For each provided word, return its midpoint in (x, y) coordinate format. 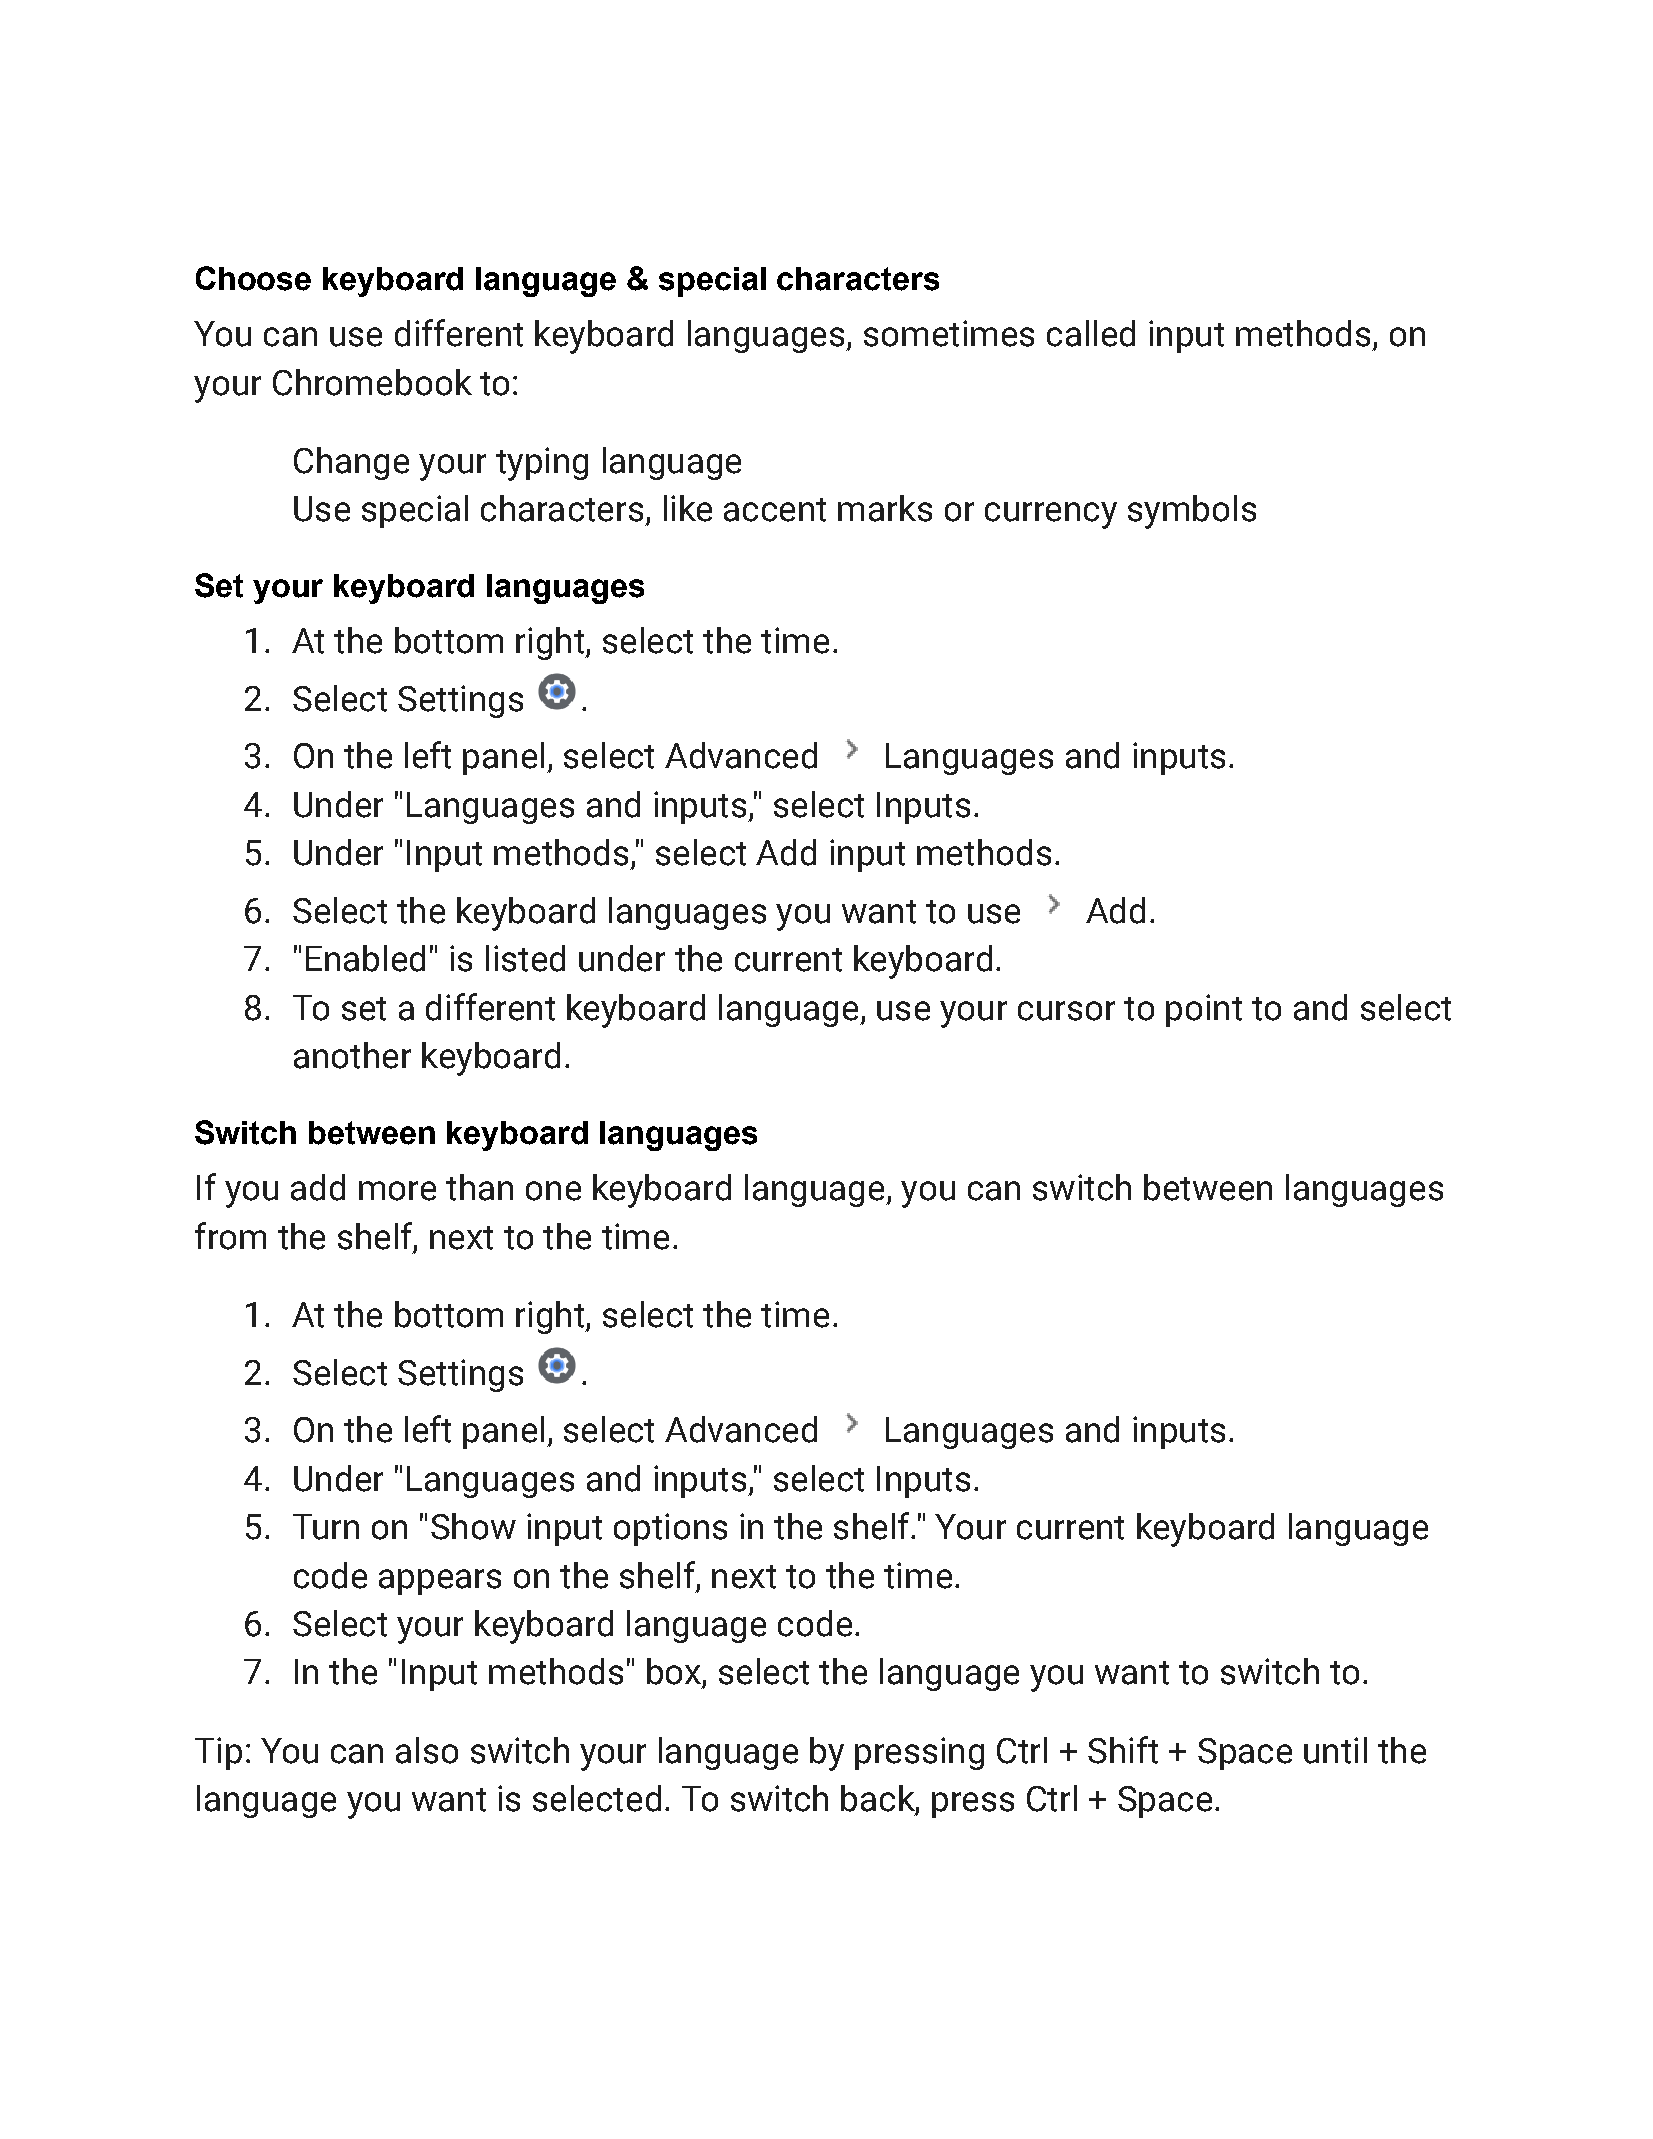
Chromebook (372, 382)
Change (351, 463)
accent (775, 510)
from (230, 1236)
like (688, 508)
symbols (1192, 512)
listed (525, 958)
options (670, 1529)
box (675, 1672)
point (1204, 1010)
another (352, 1055)
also (427, 1750)
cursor (1066, 1011)
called (1091, 333)
